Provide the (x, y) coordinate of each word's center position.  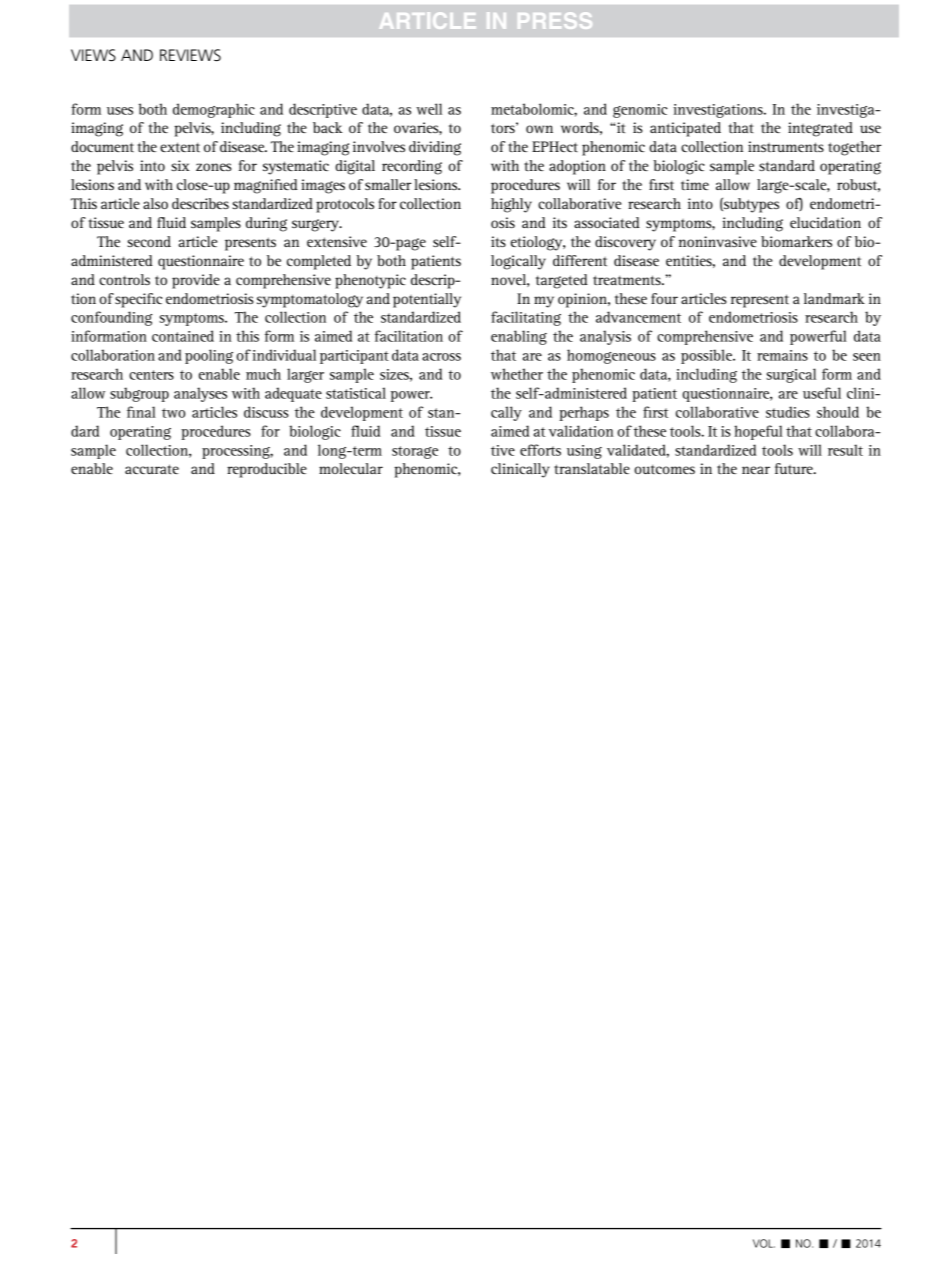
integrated (820, 129)
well (429, 109)
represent (760, 301)
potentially (427, 300)
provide (196, 281)
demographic (214, 110)
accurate (152, 469)
